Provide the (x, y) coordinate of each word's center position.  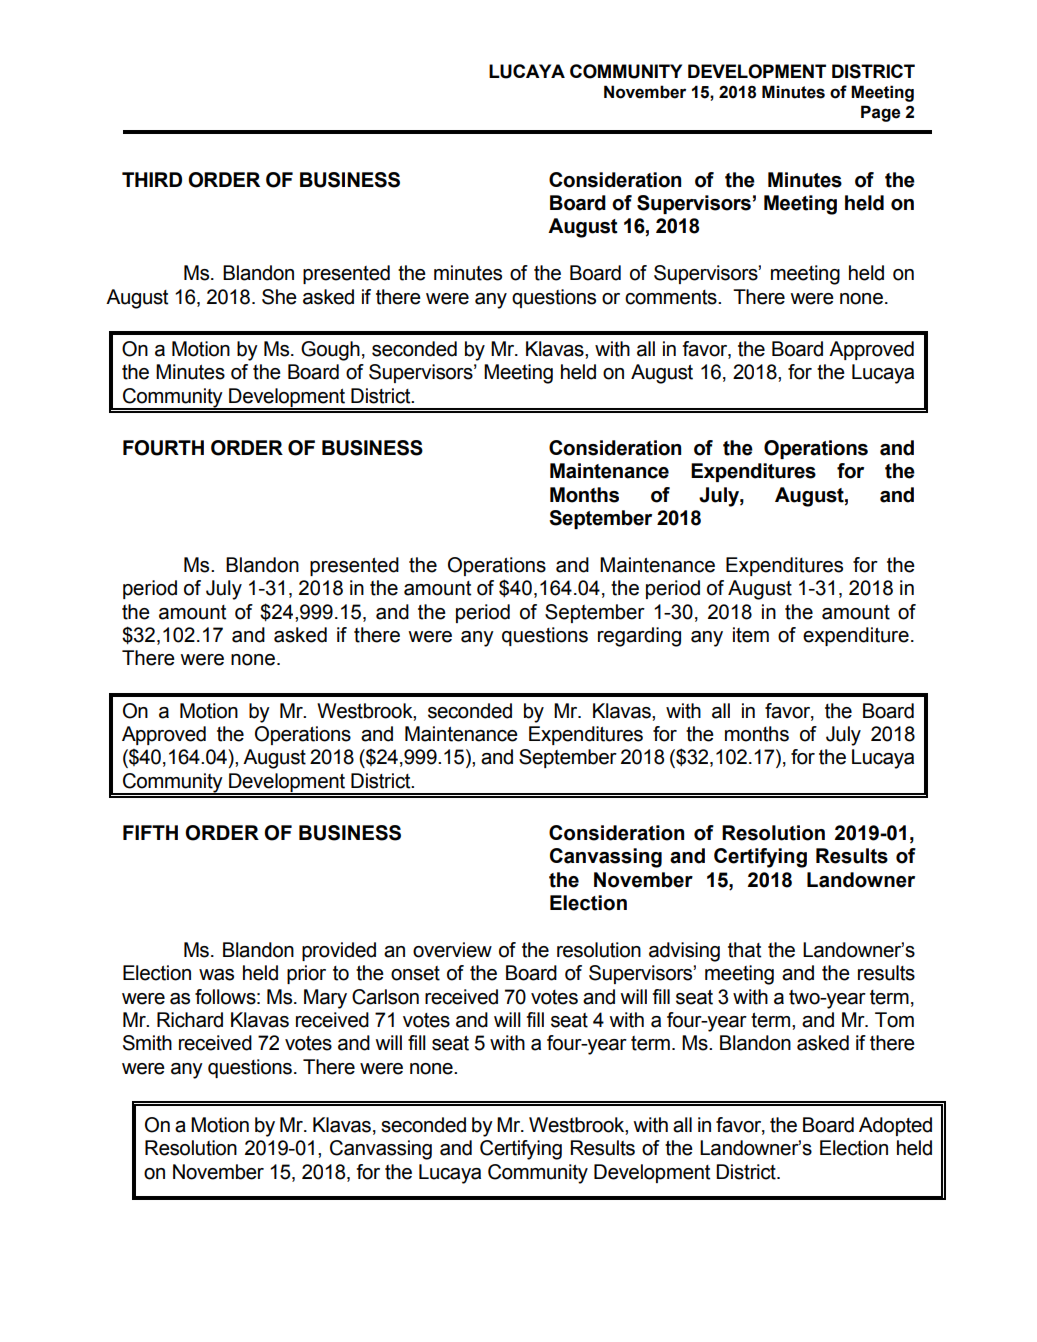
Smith (147, 1043)
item (751, 635)
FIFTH (150, 832)
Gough (330, 351)
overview (452, 950)
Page (880, 113)
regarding (639, 637)
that (744, 950)
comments (672, 297)
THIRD (152, 179)
